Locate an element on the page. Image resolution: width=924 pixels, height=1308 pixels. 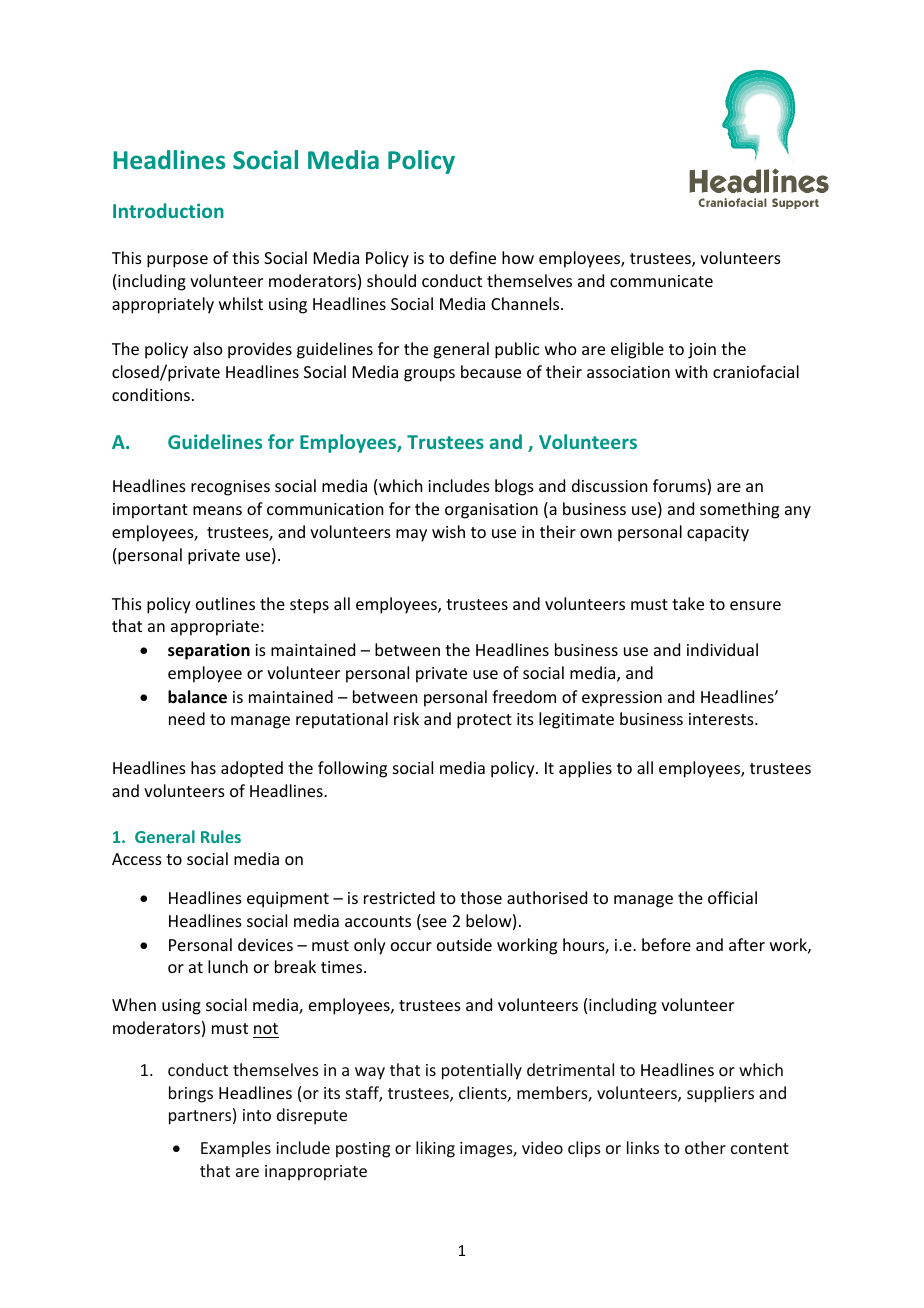
into is located at coordinates (257, 1115).
